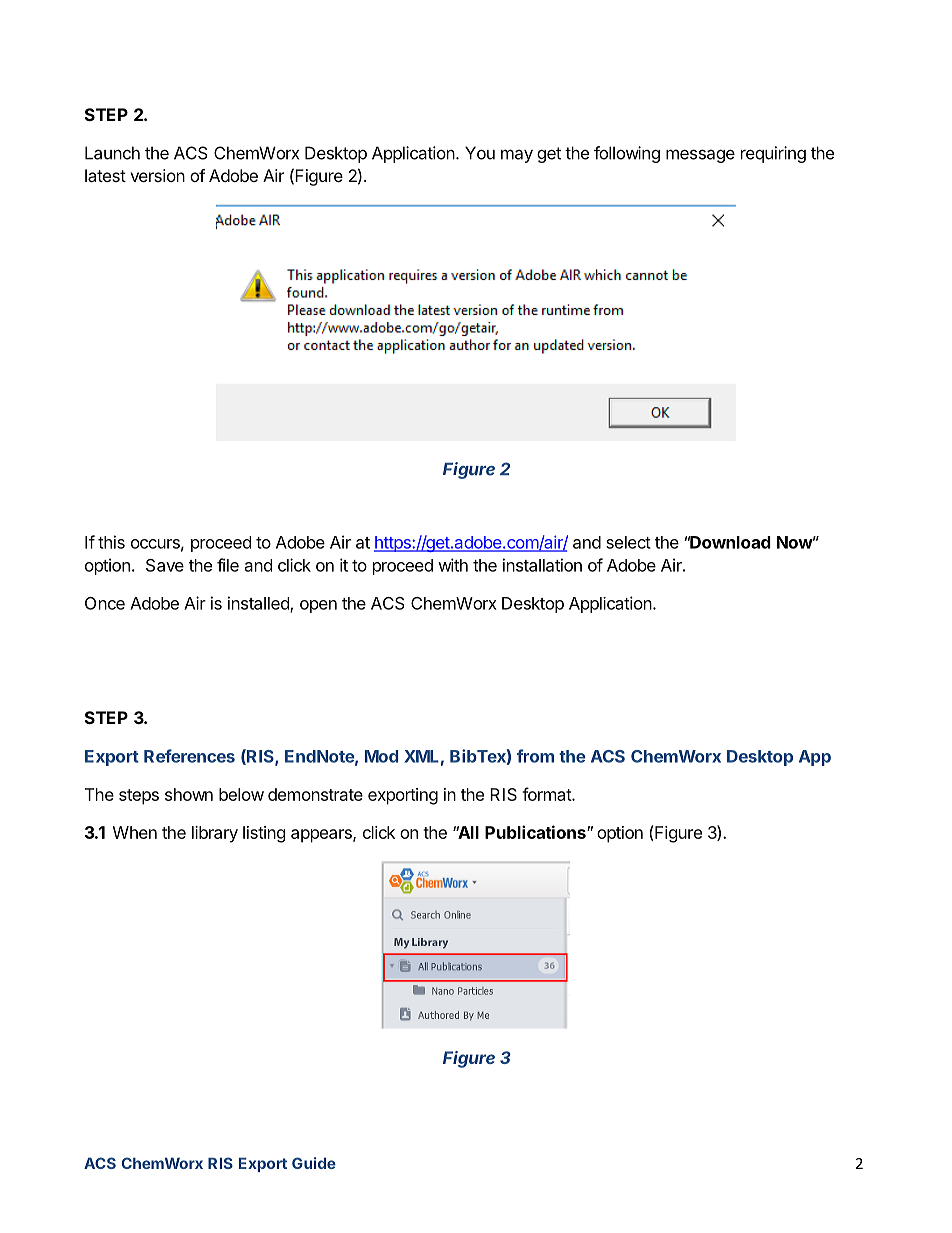 This document has width=952, height=1233. Describe the element at coordinates (314, 1163) in the document. I see `Guide` at that location.
